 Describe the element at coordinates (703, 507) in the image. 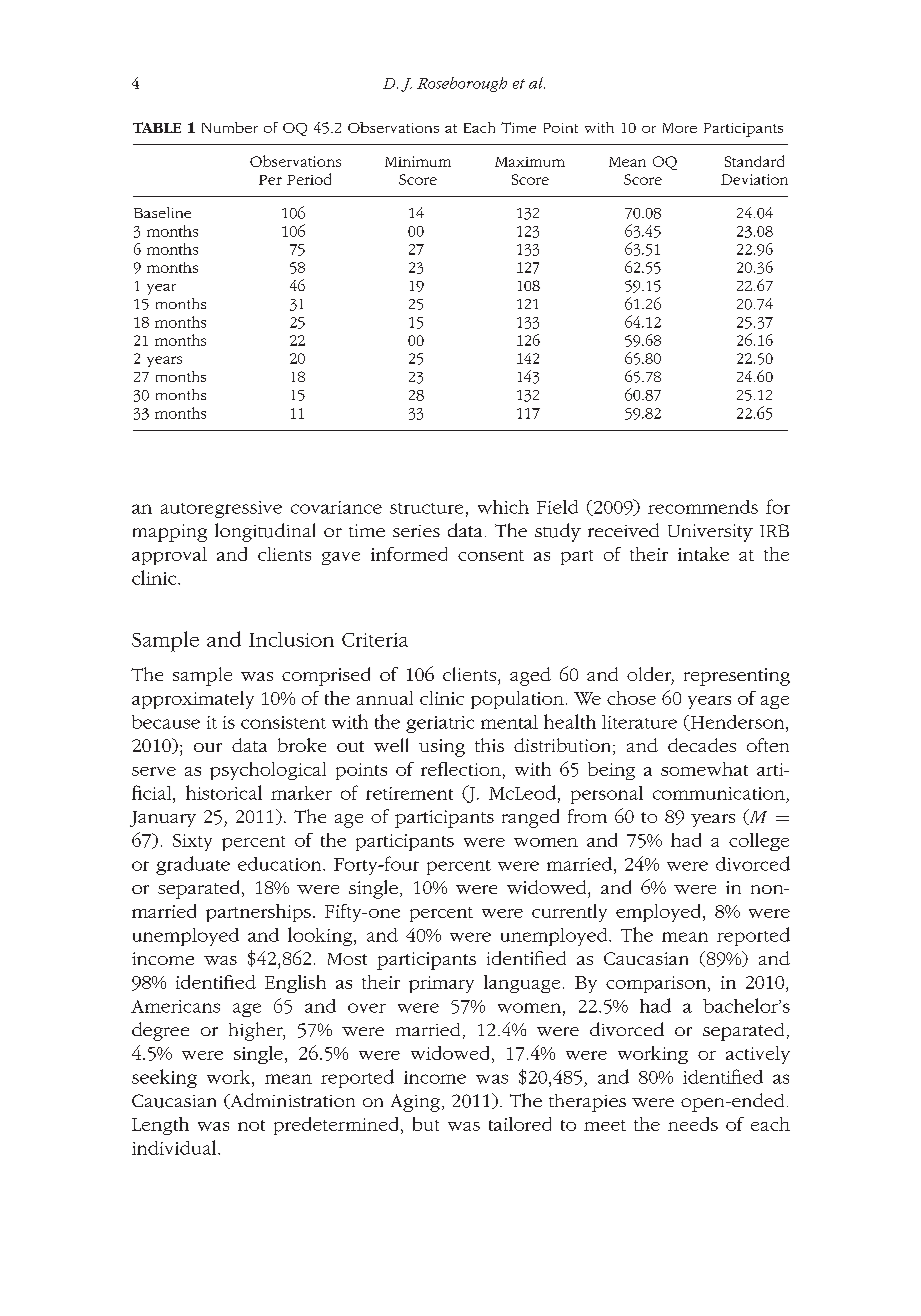

I see `recommends` at that location.
